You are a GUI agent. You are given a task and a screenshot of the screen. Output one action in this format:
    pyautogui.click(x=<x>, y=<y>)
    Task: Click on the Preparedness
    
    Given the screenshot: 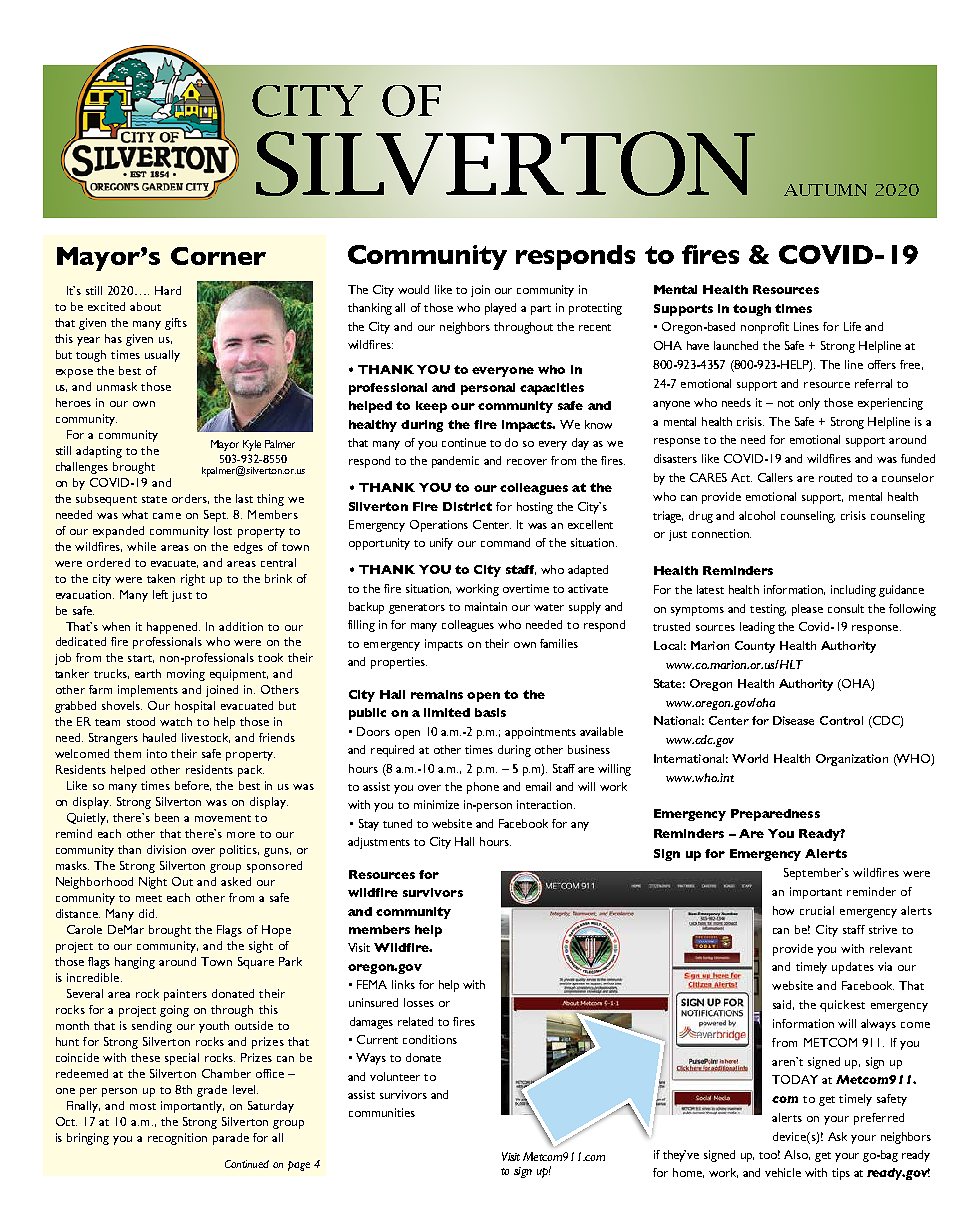 What is the action you would take?
    pyautogui.click(x=775, y=815)
